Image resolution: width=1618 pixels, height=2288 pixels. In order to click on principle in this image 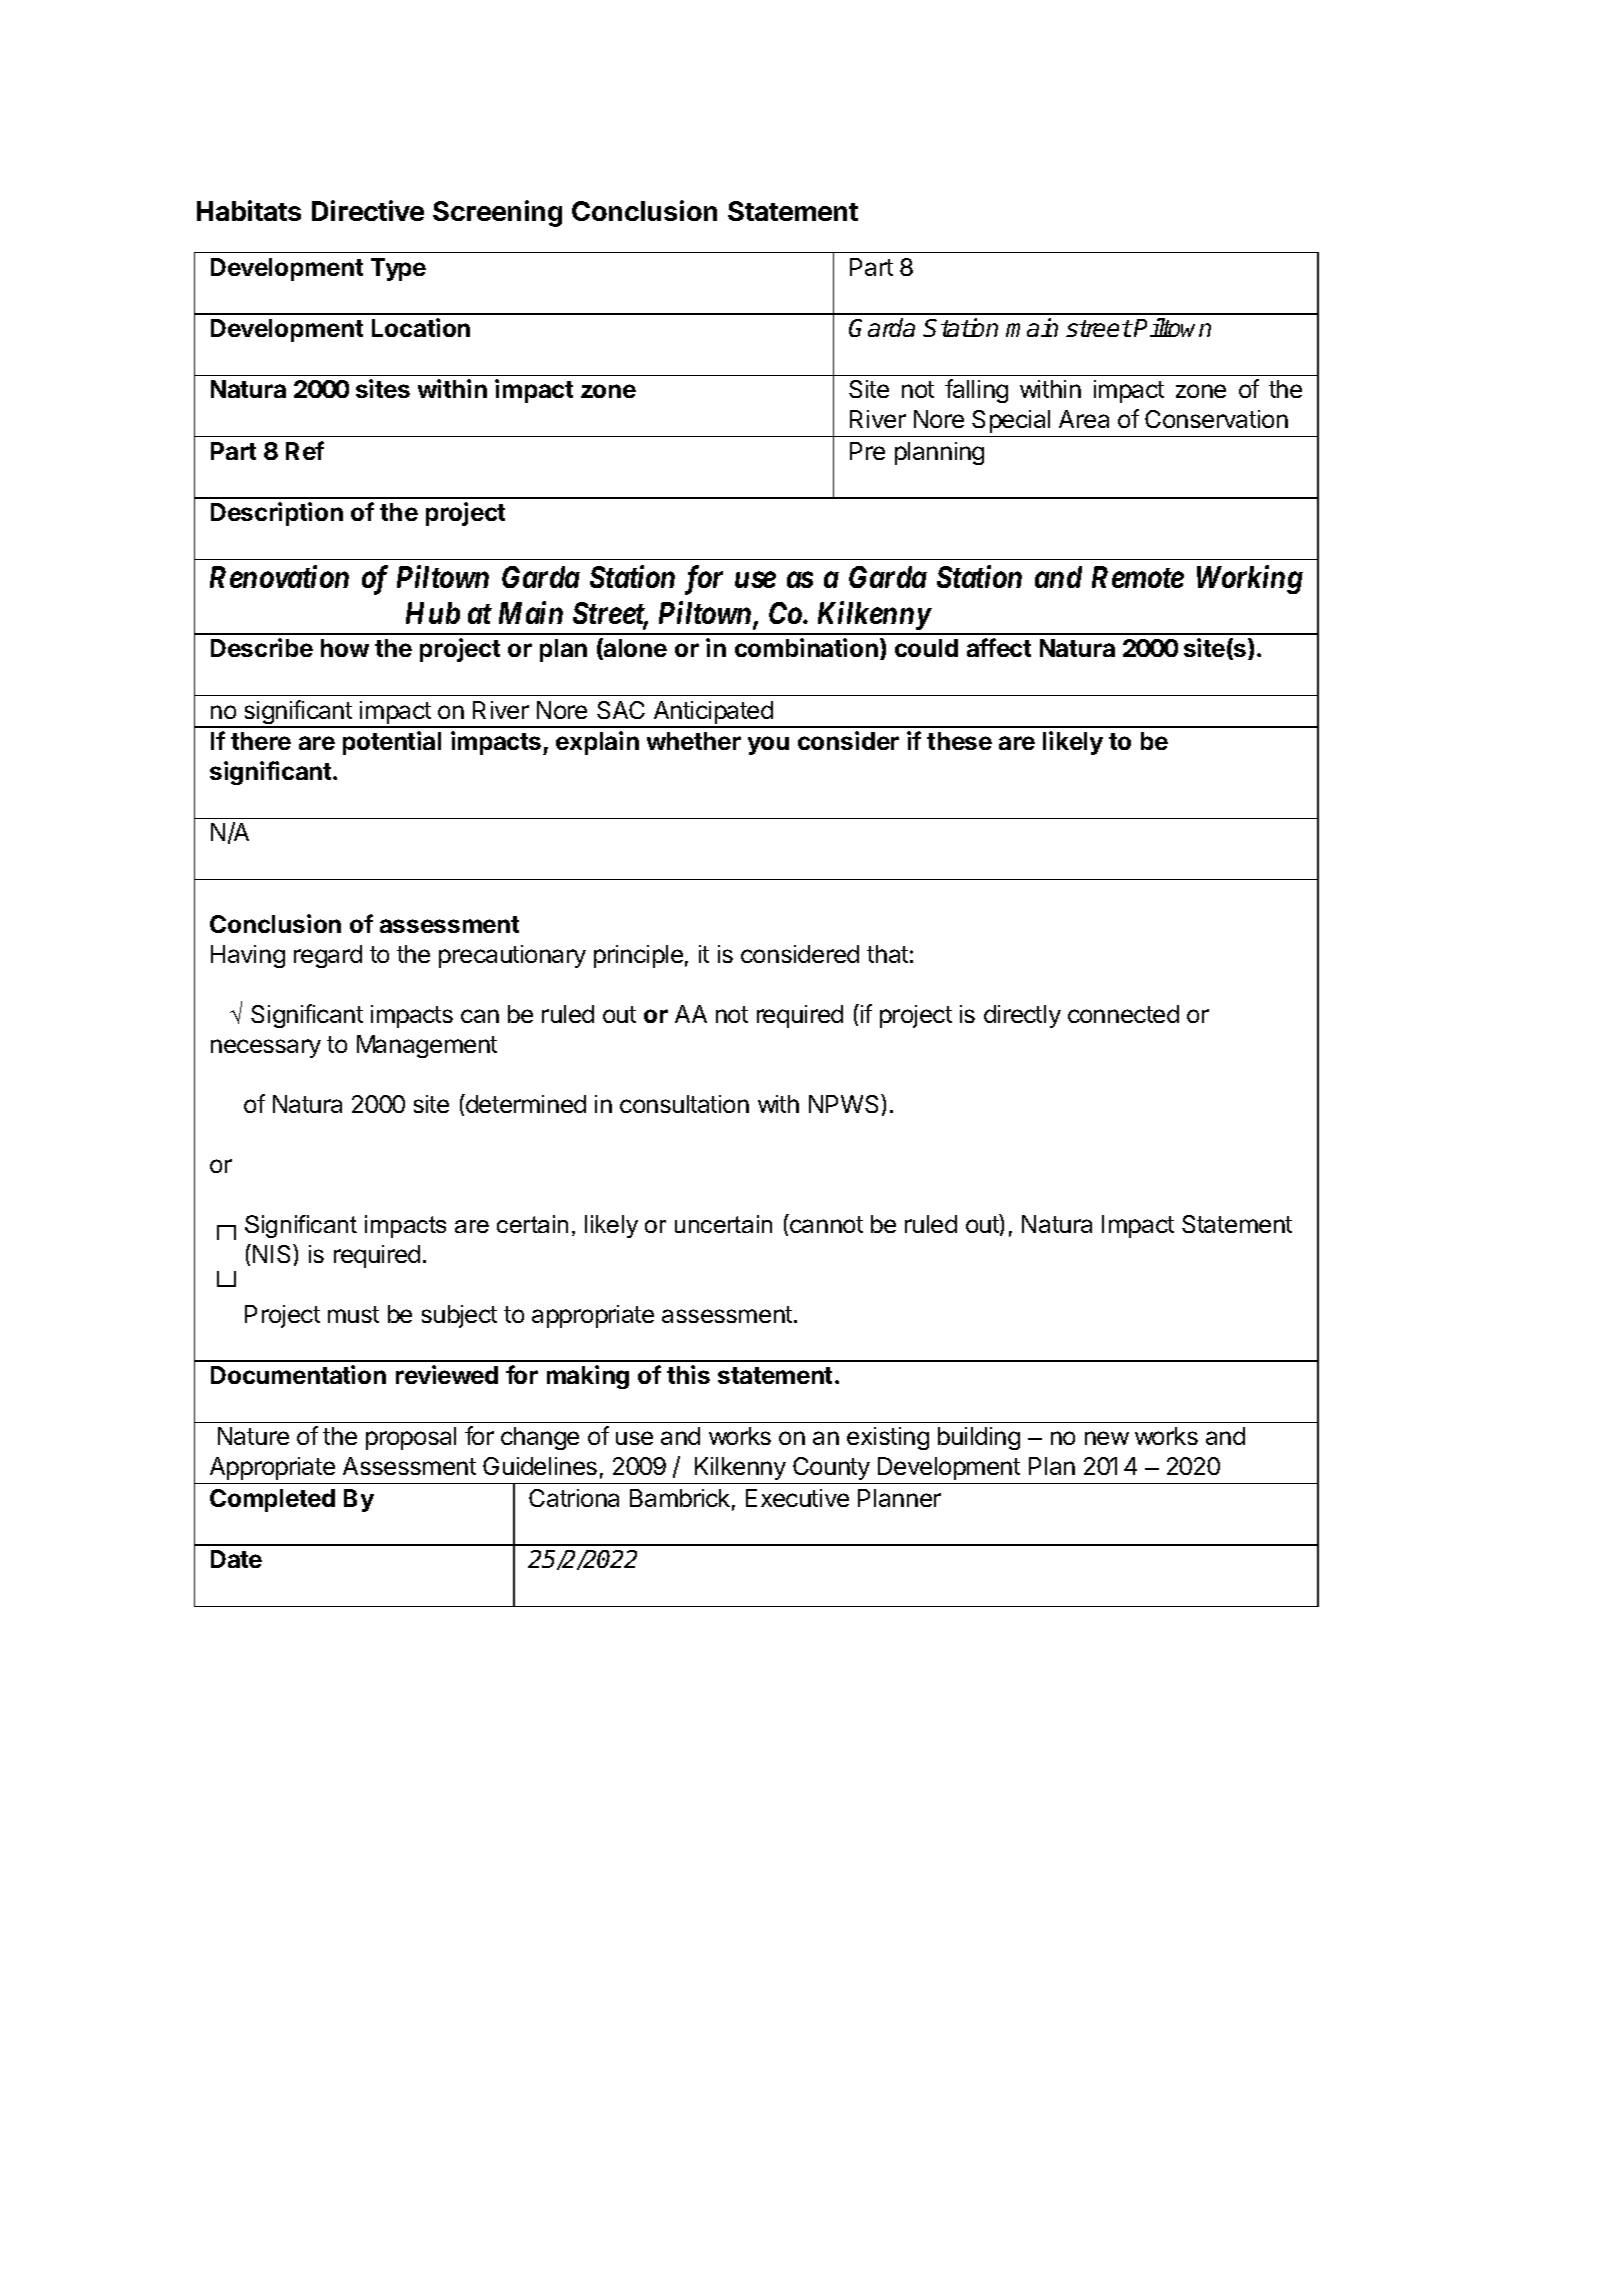, I will do `click(638, 956)`.
